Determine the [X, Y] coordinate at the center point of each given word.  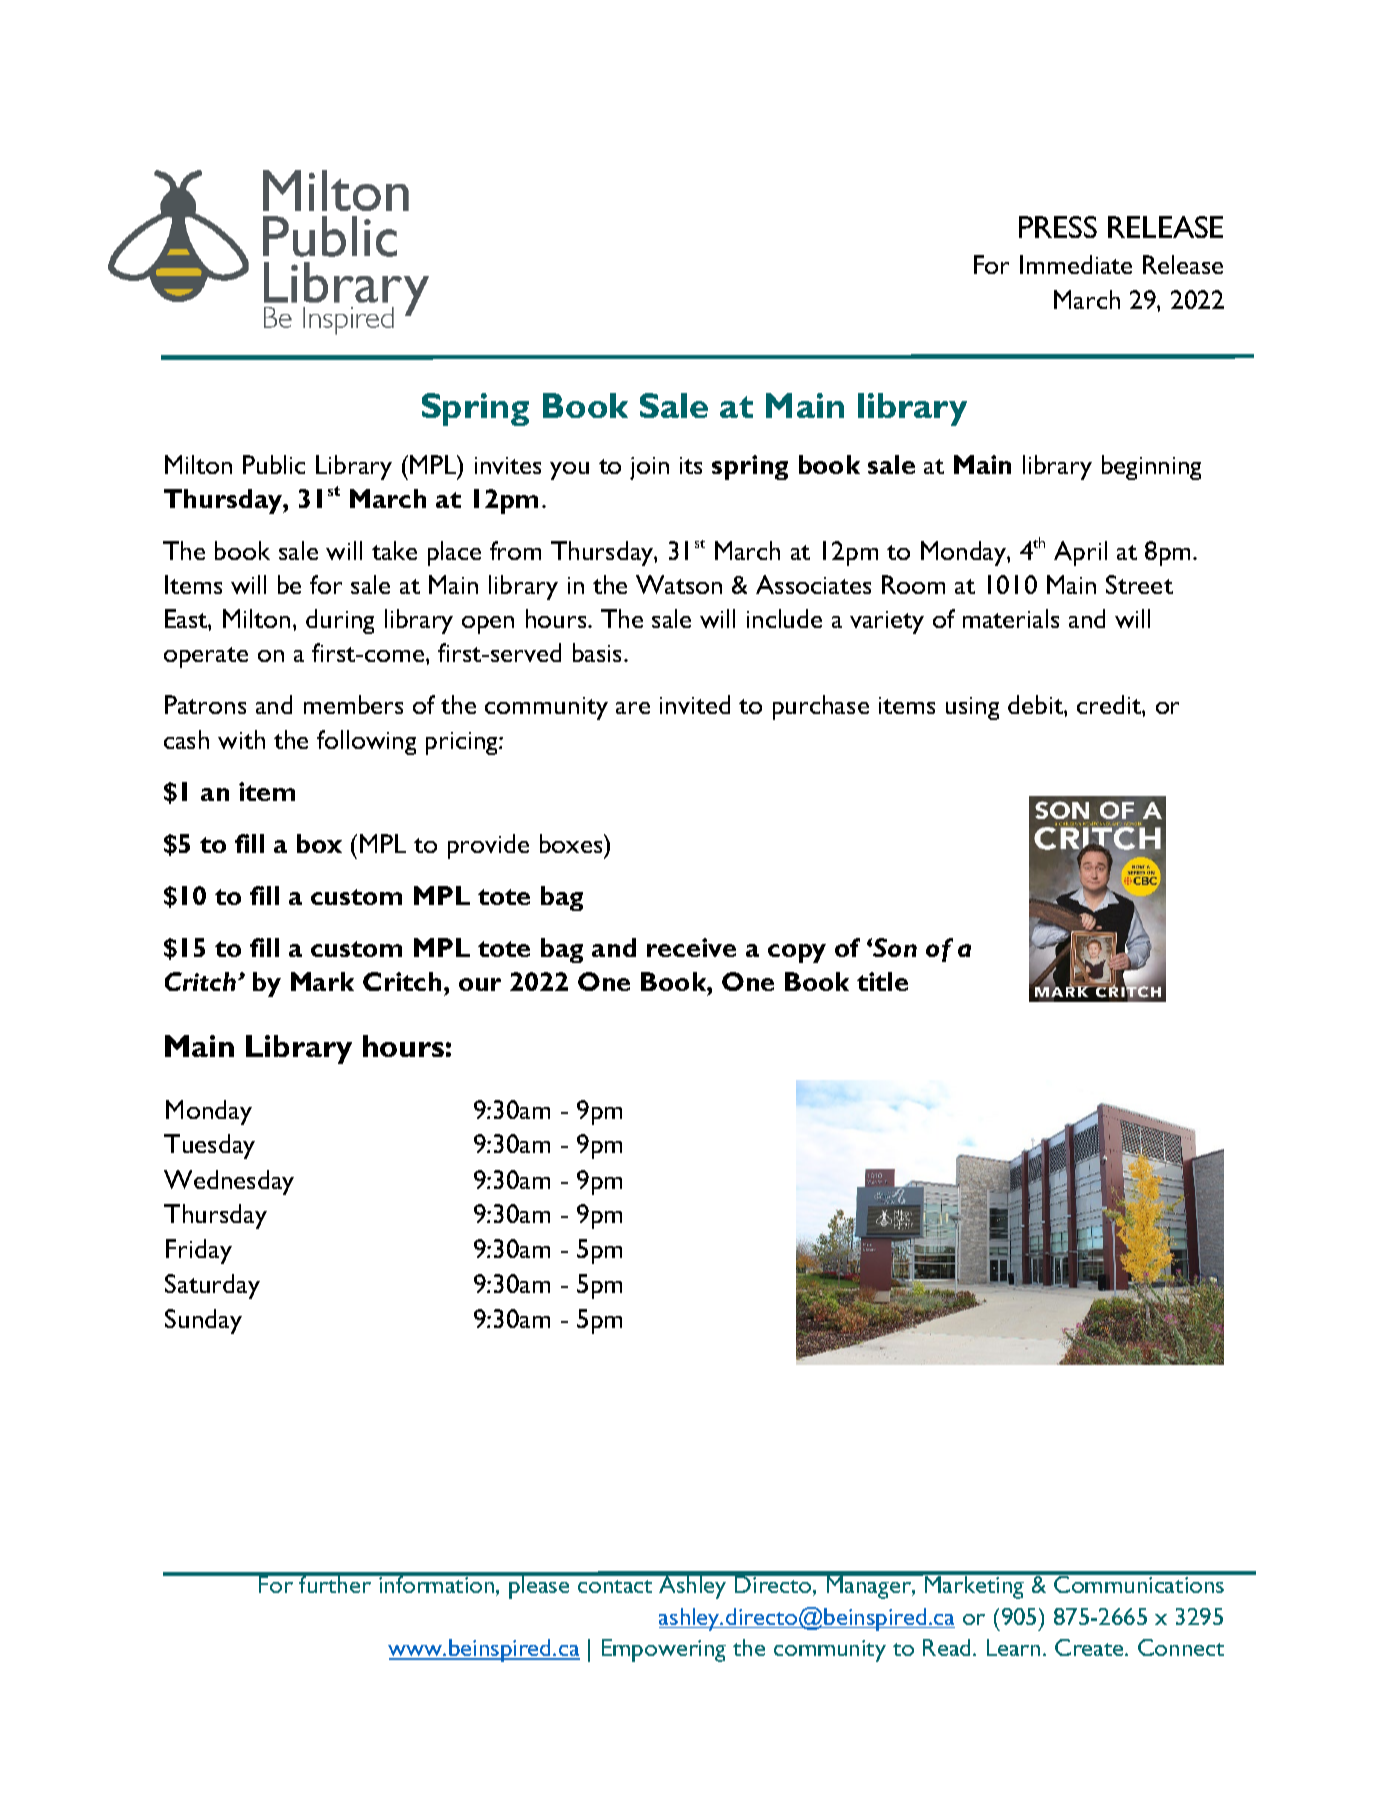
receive [691, 947]
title [882, 981]
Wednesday [229, 1182]
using [972, 708]
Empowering [664, 1650]
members [353, 704]
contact [615, 1586]
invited [695, 704]
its [691, 465]
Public [274, 464]
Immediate [1076, 264]
